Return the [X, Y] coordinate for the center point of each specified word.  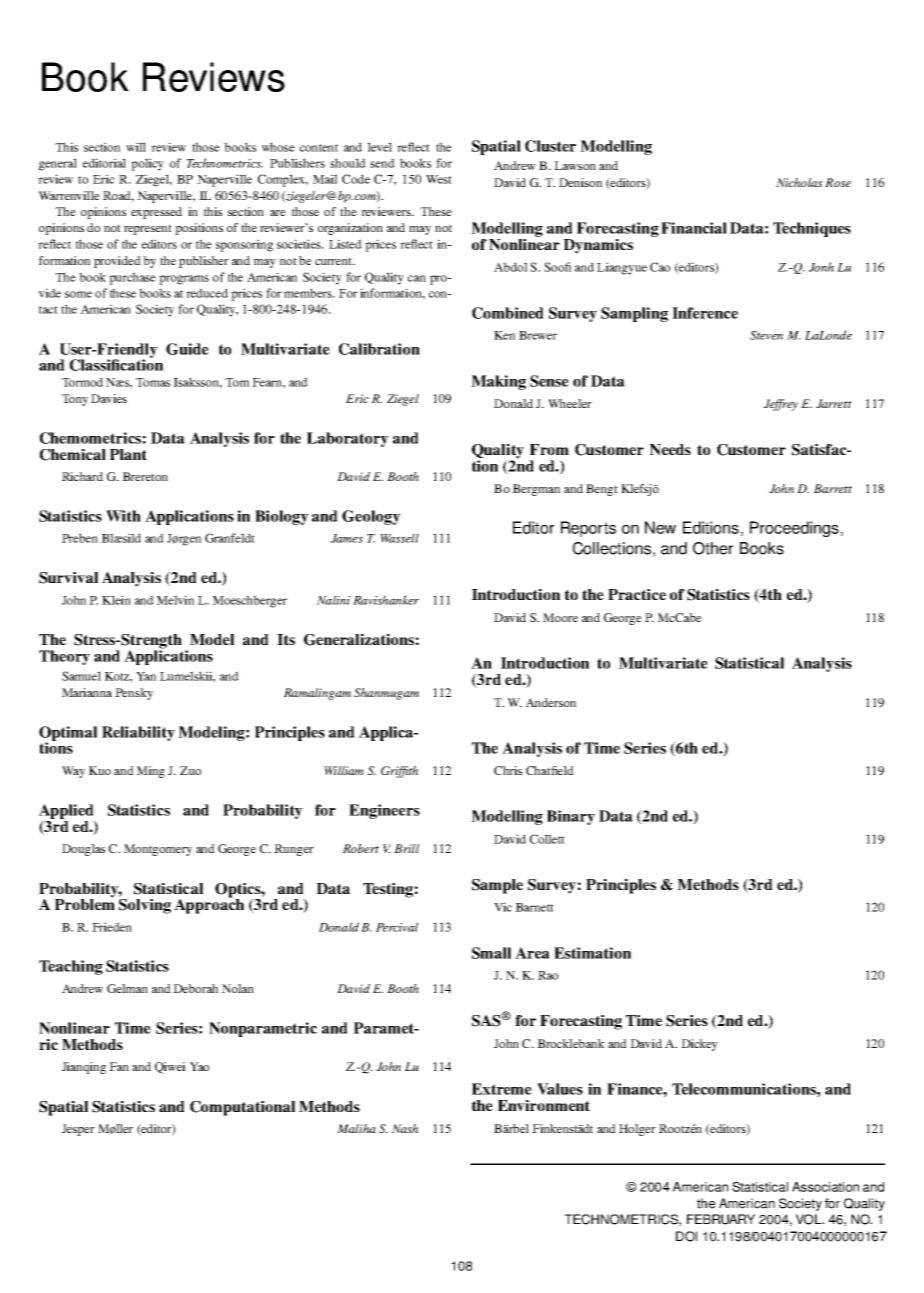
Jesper [78, 1130]
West [439, 179]
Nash [405, 1128]
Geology [371, 517]
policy [147, 164]
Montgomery [158, 850]
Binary [571, 817]
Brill [406, 848]
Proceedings [794, 529]
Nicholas [799, 182]
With [123, 516]
